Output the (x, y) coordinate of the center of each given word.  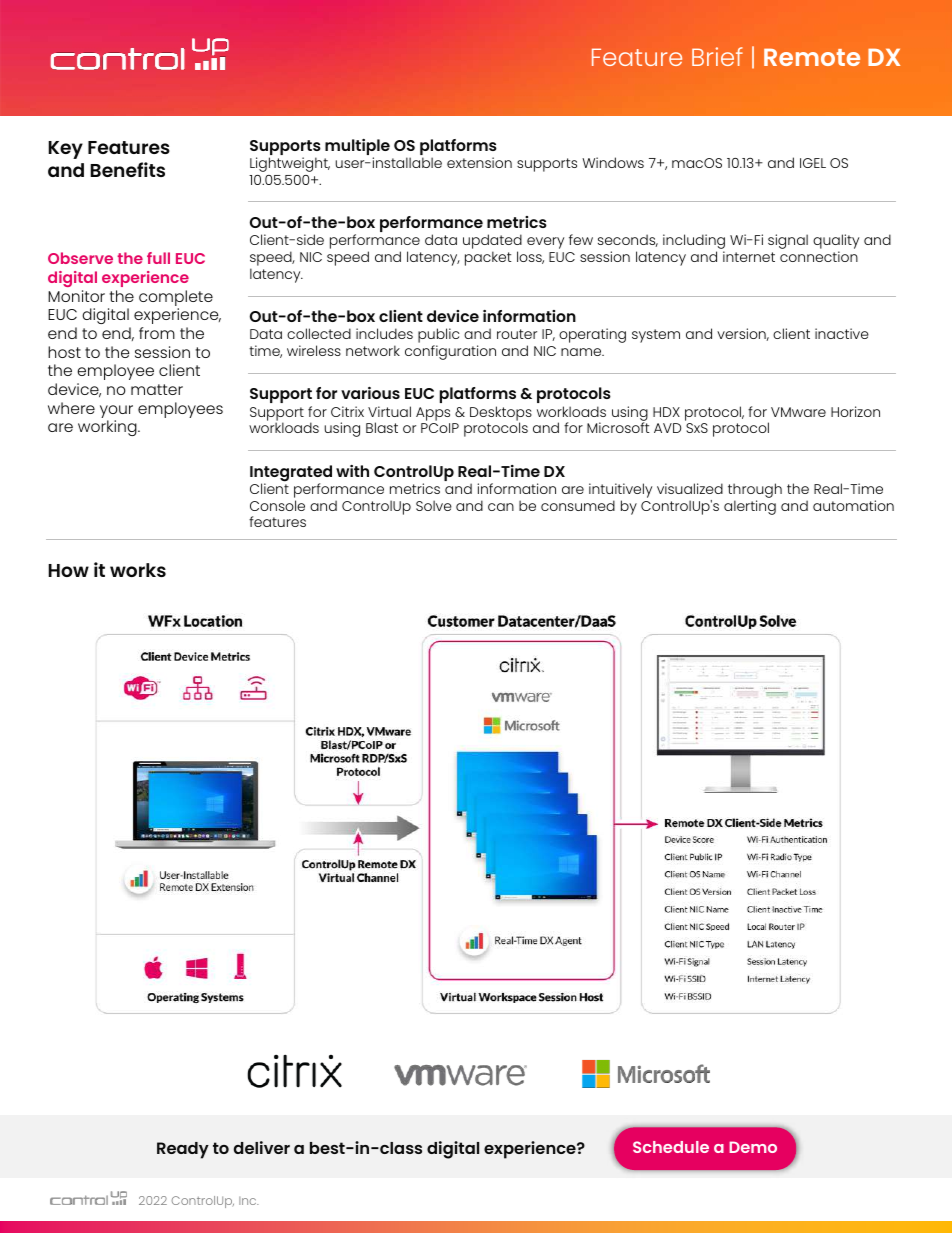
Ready (183, 1150)
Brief (717, 56)
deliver (262, 1147)
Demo (753, 1147)
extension (479, 162)
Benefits (127, 169)
